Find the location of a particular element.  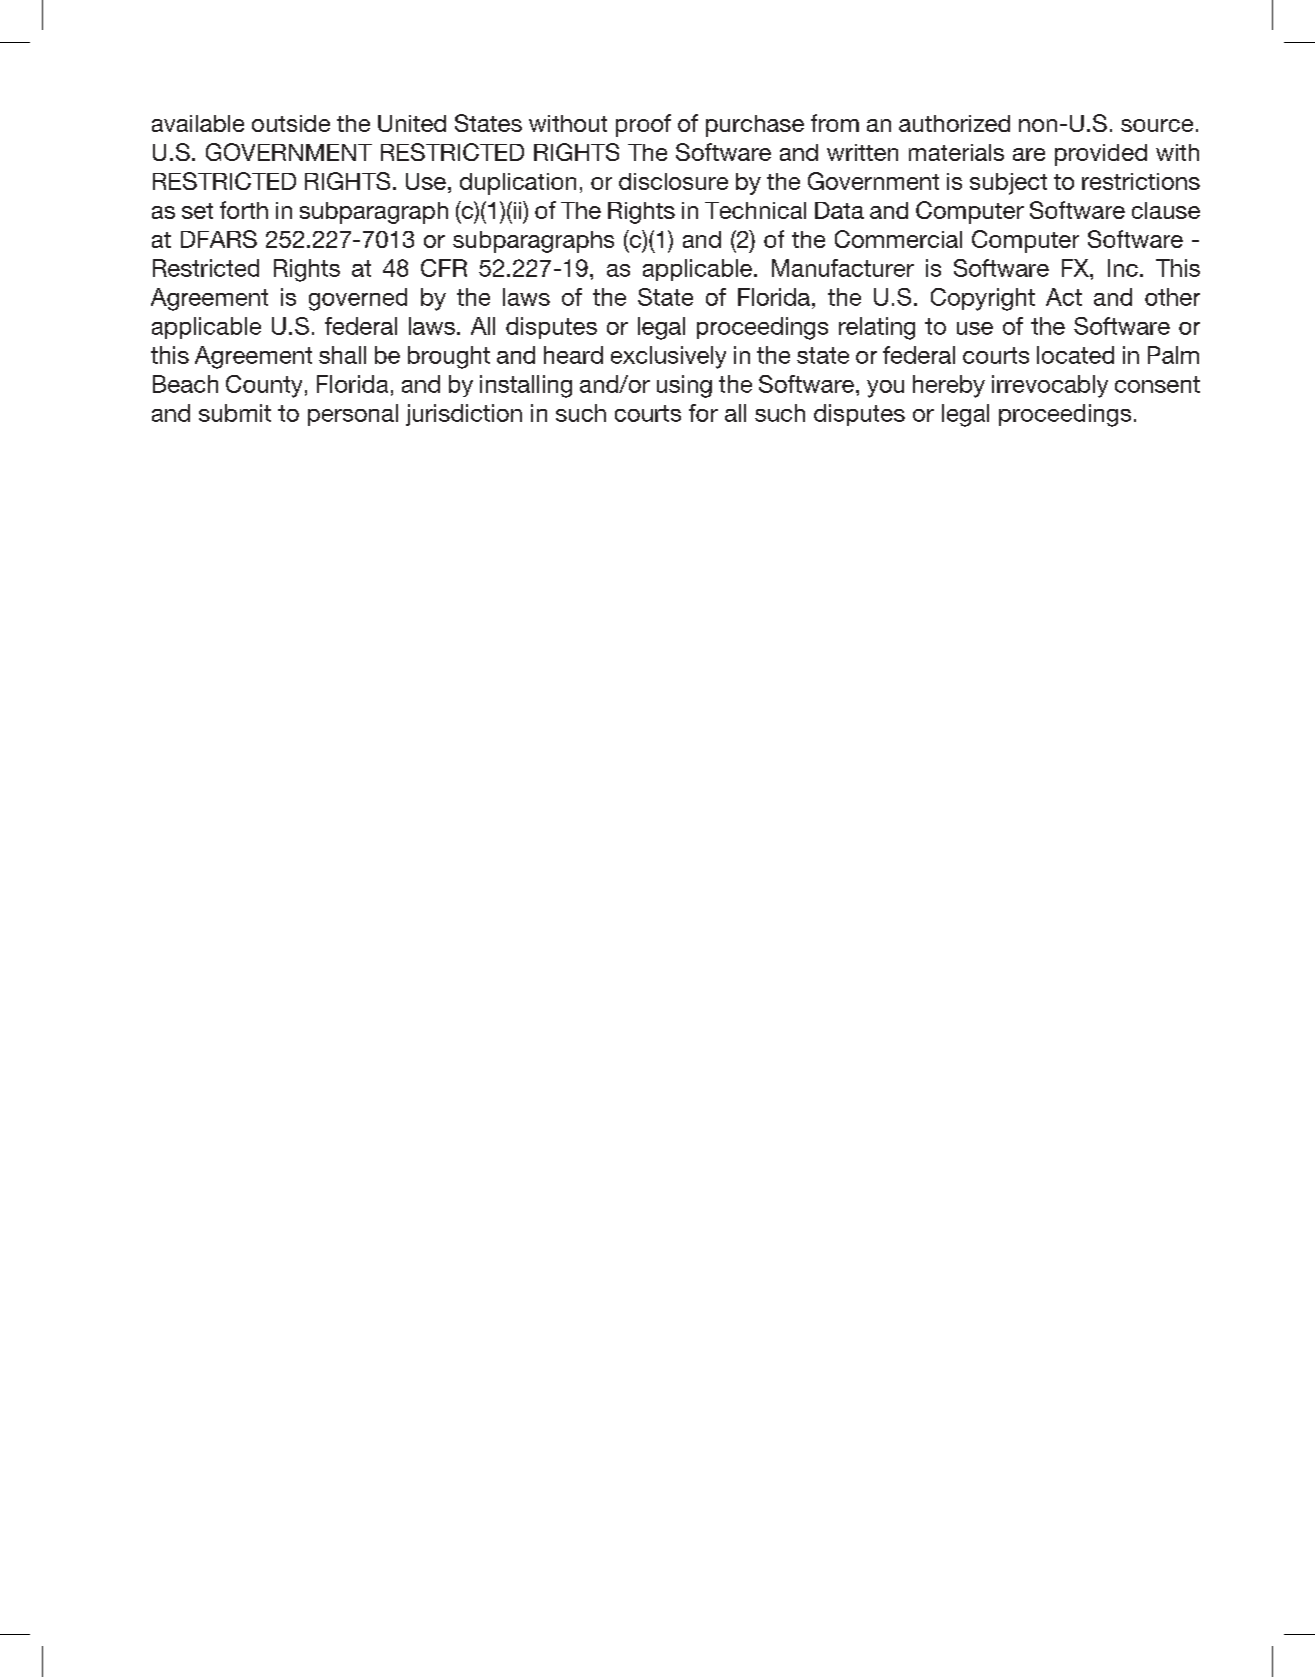

outside is located at coordinates (291, 123).
